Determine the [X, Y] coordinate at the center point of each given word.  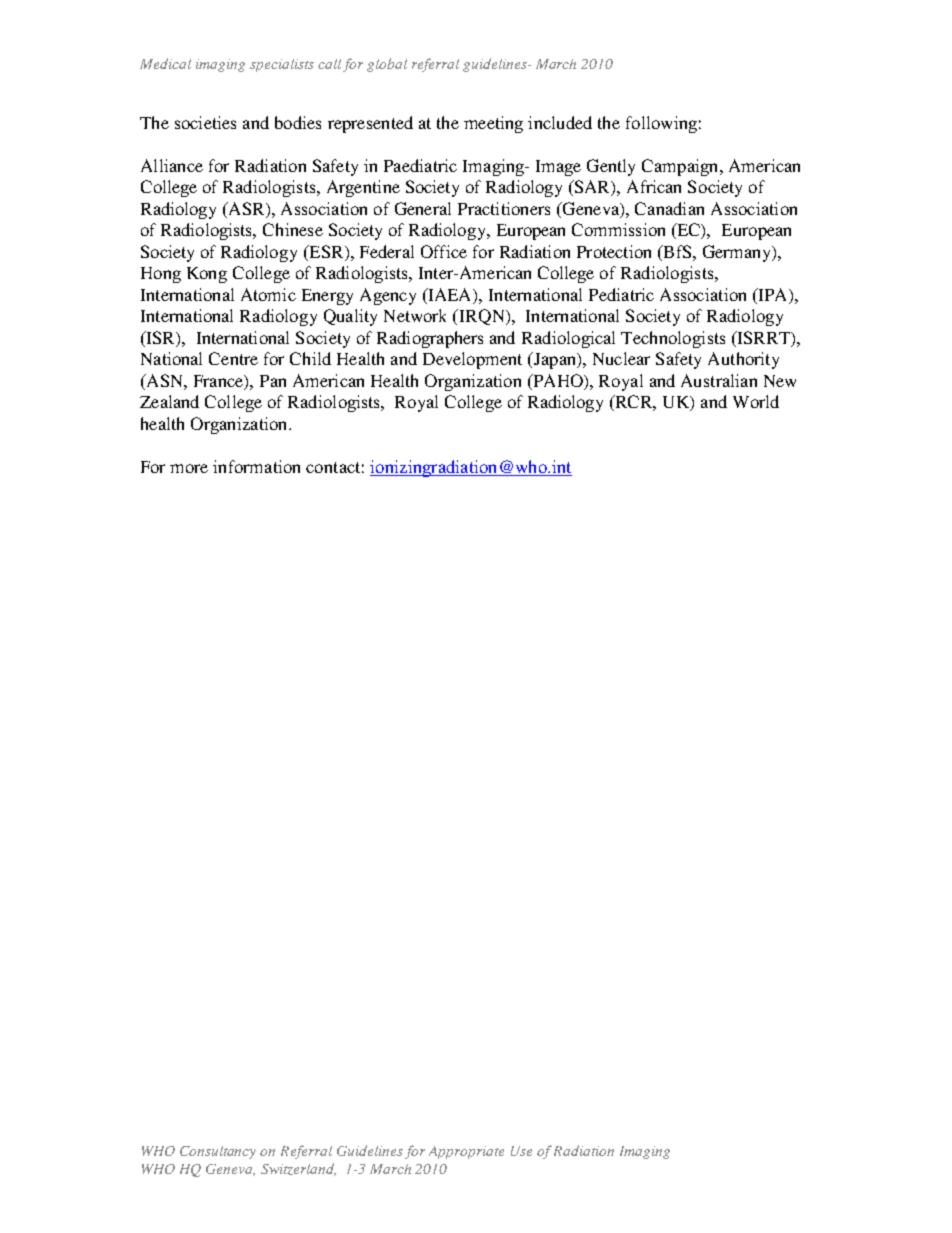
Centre [233, 358]
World [756, 401]
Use [521, 1151]
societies [205, 122]
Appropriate [466, 1152]
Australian [719, 380]
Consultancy [218, 1152]
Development [472, 360]
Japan [554, 360]
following [661, 124]
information [256, 466]
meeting [493, 124]
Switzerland [298, 1169]
